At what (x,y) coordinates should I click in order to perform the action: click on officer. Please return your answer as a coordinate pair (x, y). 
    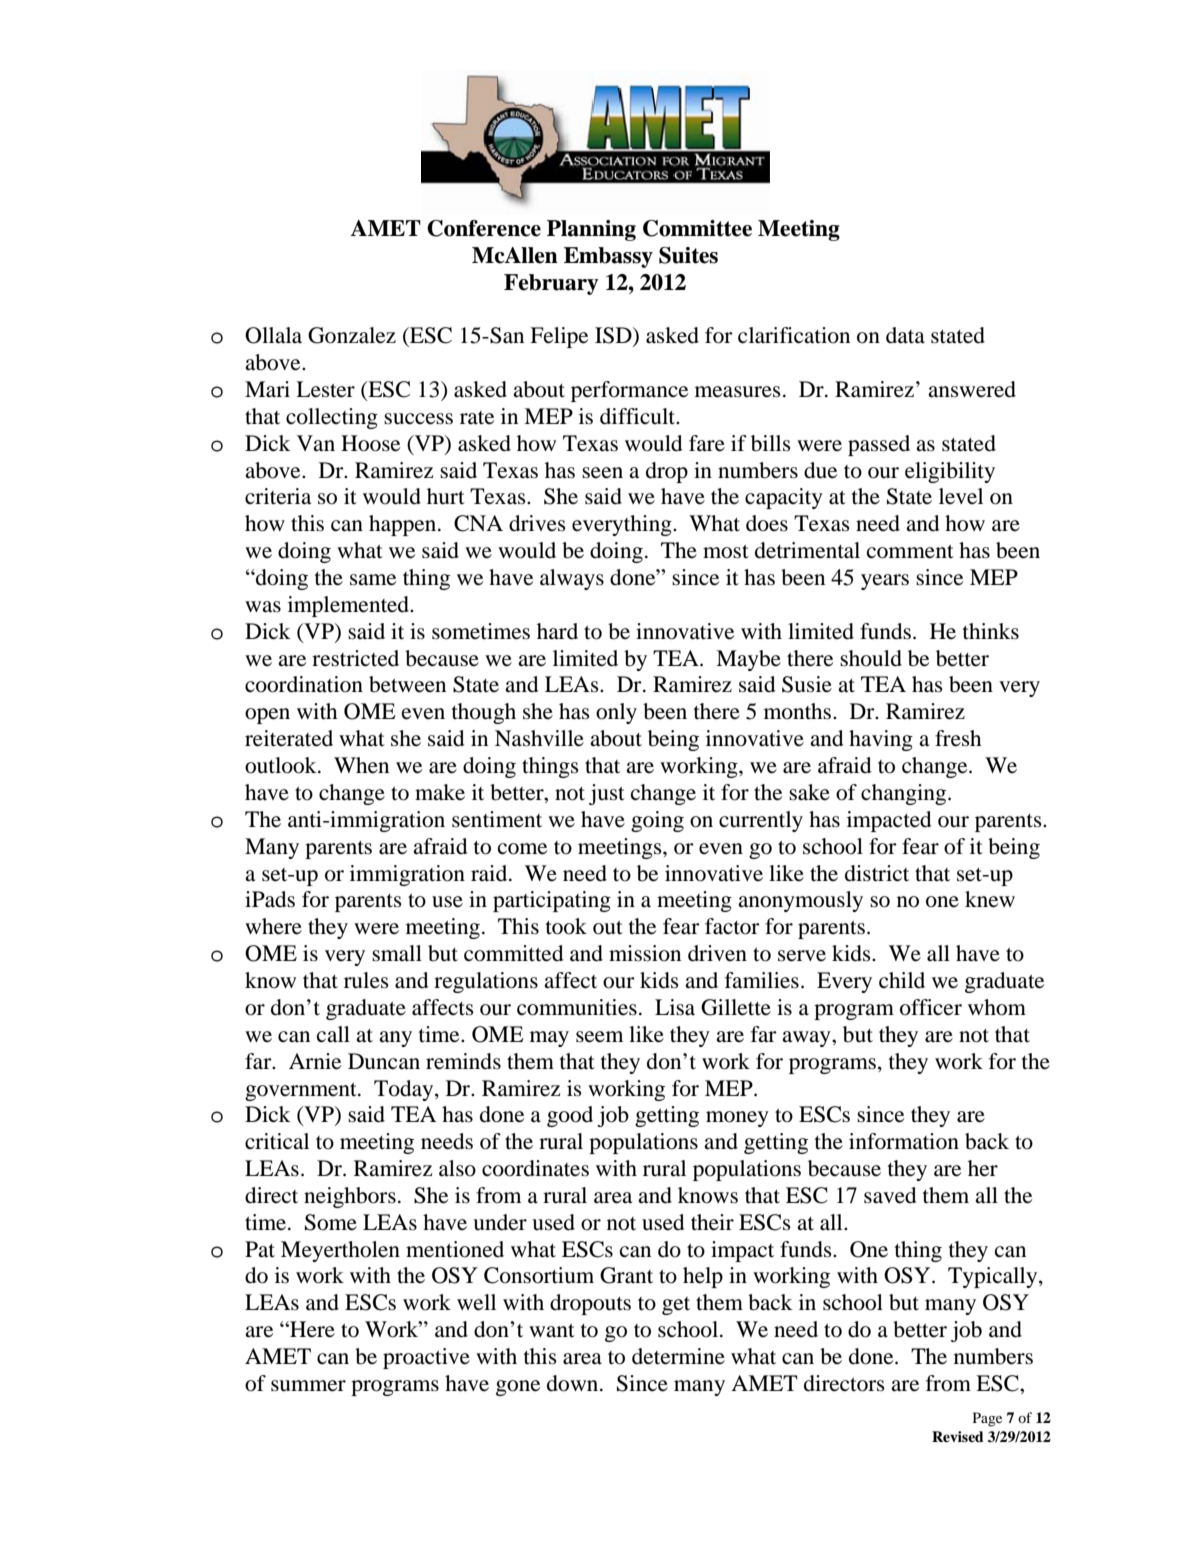
    Looking at the image, I should click on (931, 1007).
